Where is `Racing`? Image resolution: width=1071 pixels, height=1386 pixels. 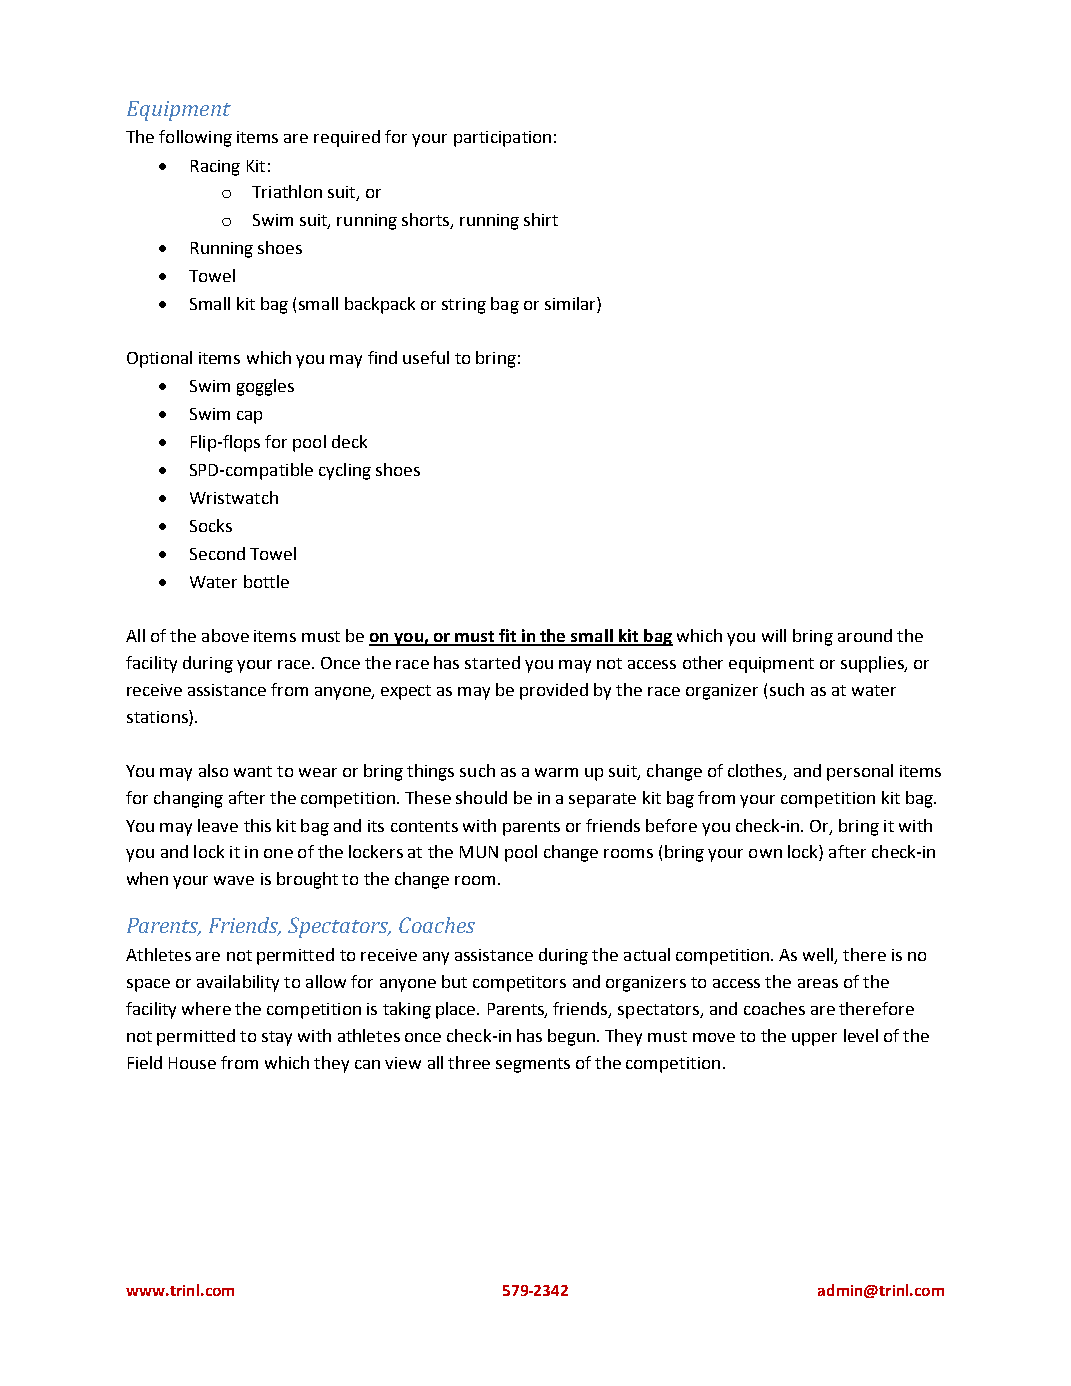
Racing is located at coordinates (215, 168).
